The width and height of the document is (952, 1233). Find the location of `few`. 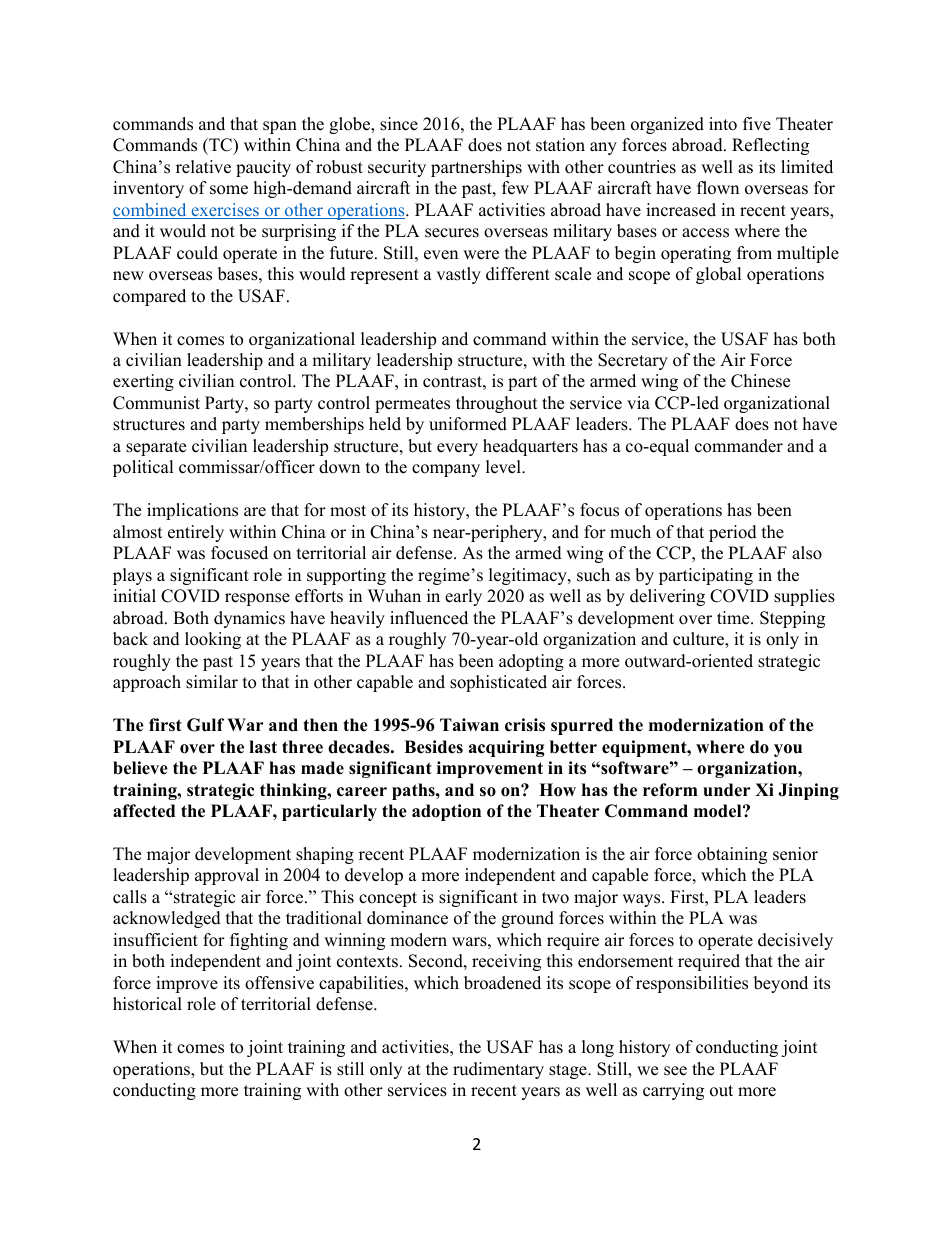

few is located at coordinates (515, 188).
